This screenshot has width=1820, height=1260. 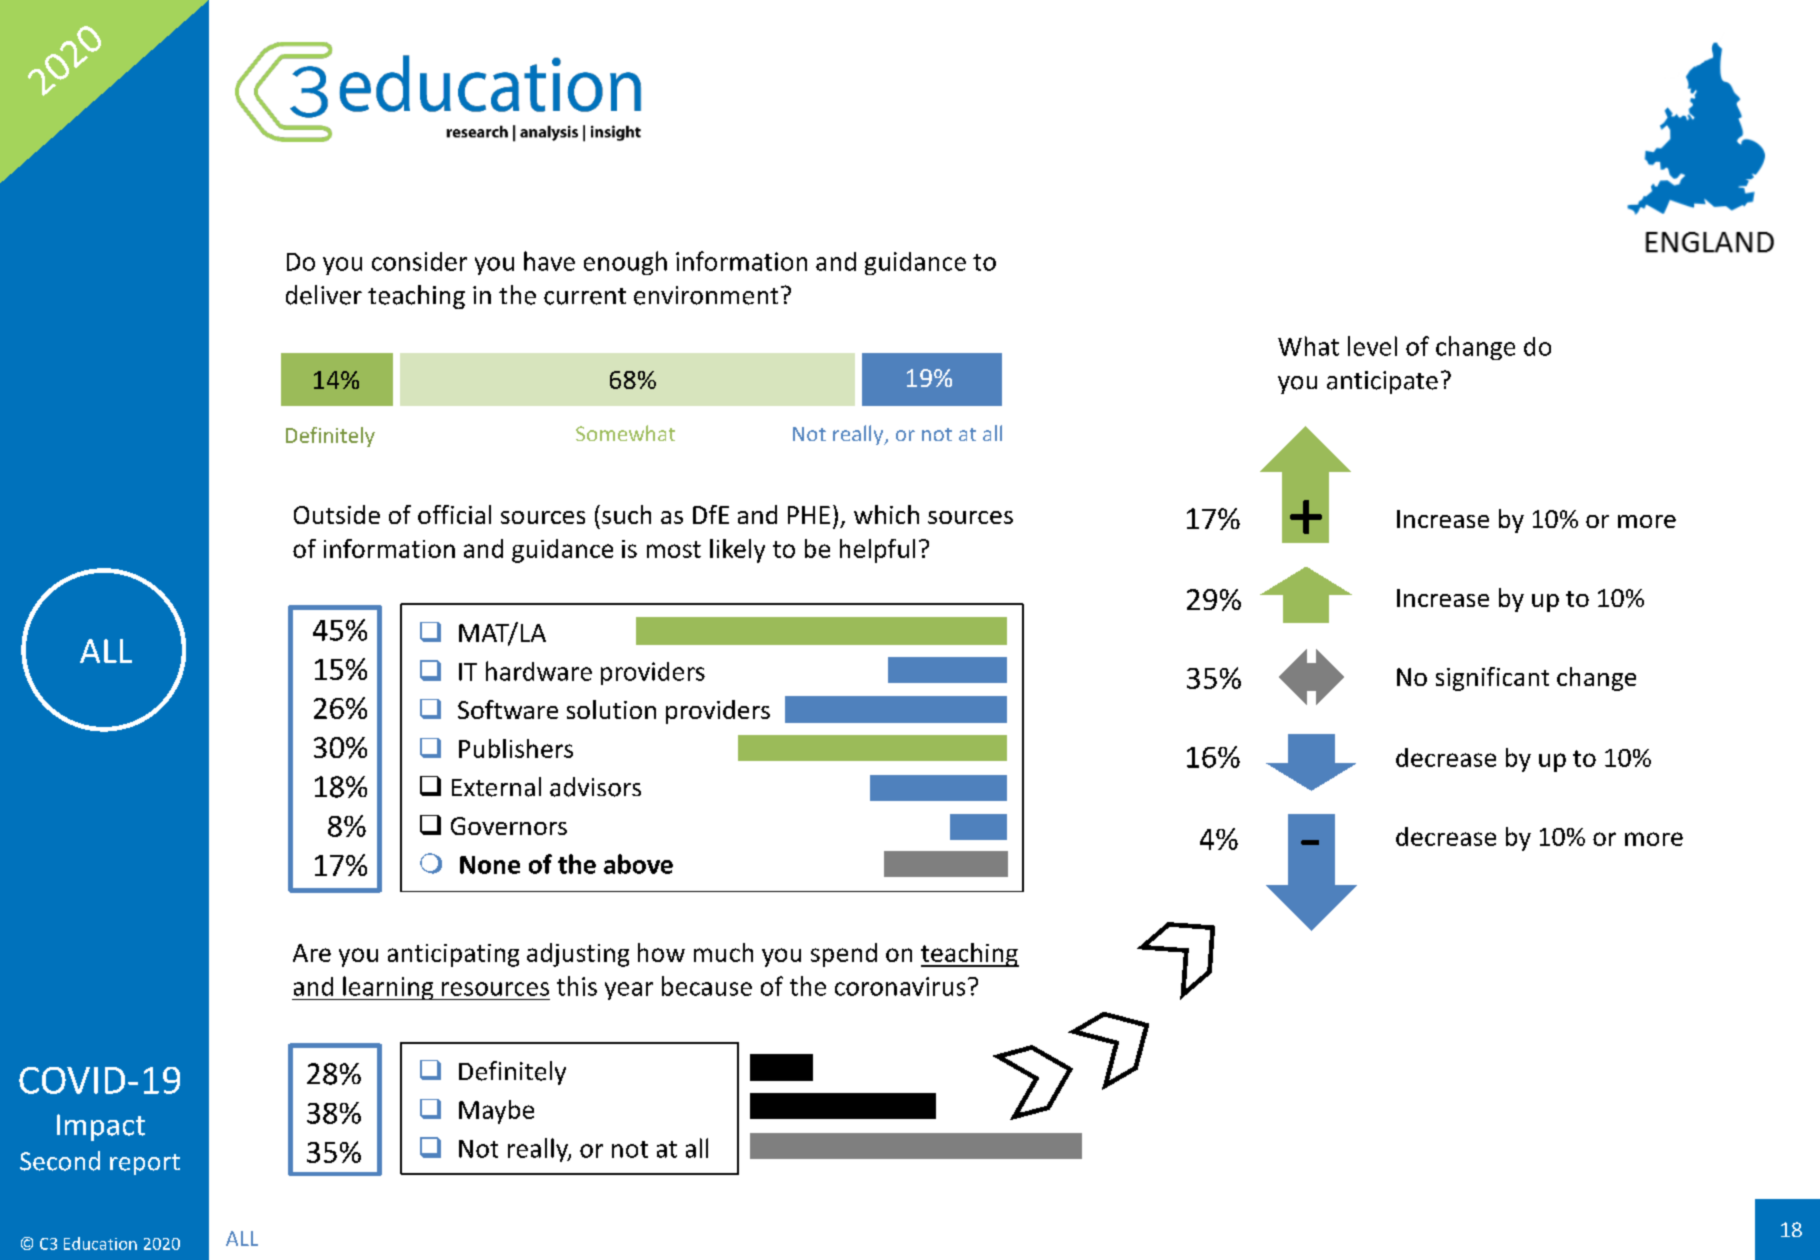 I want to click on anticipate, so click(x=1382, y=382).
